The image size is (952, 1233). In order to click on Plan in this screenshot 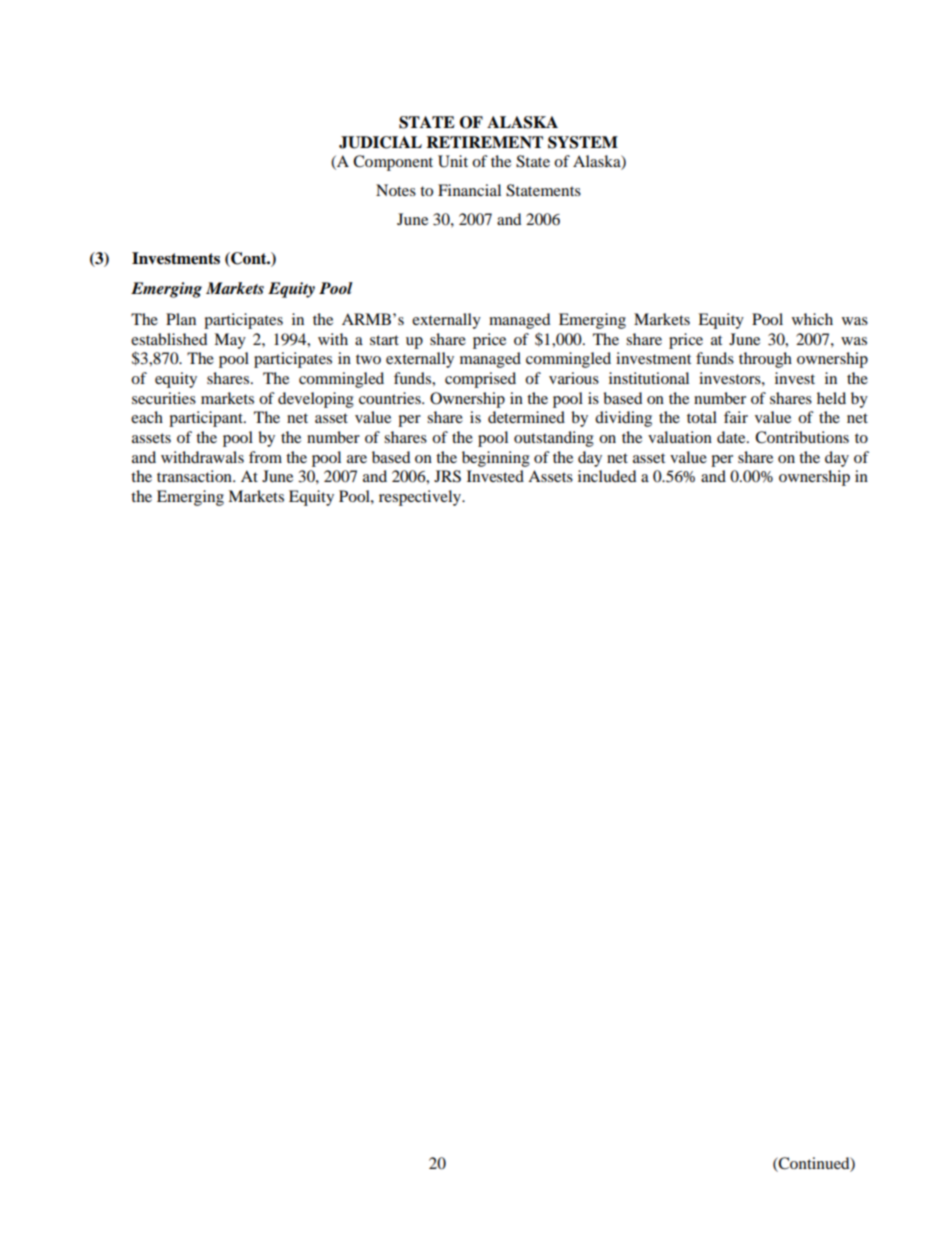, I will do `click(181, 319)`.
